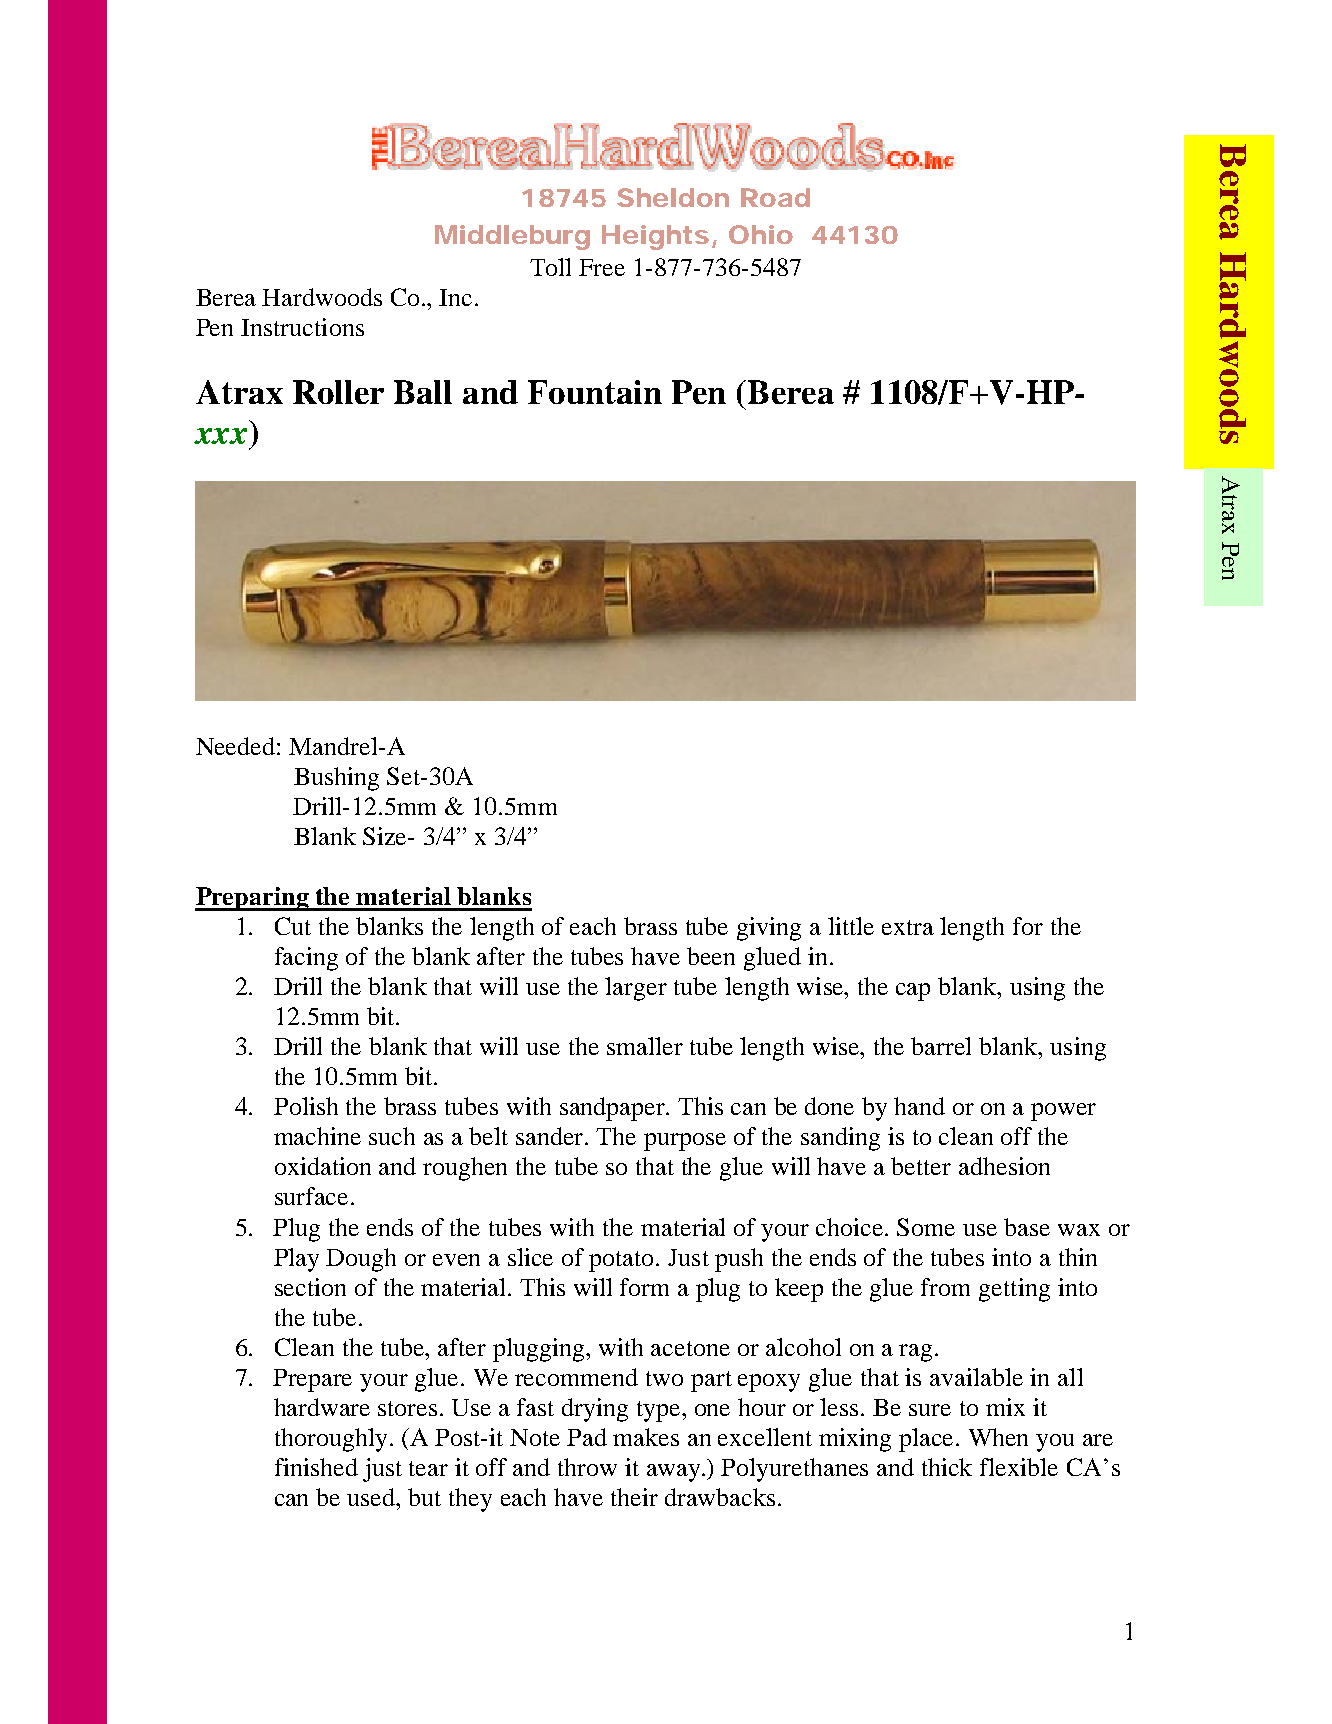 The width and height of the image is (1332, 1724). Describe the element at coordinates (947, 1467) in the image. I see `thick` at that location.
